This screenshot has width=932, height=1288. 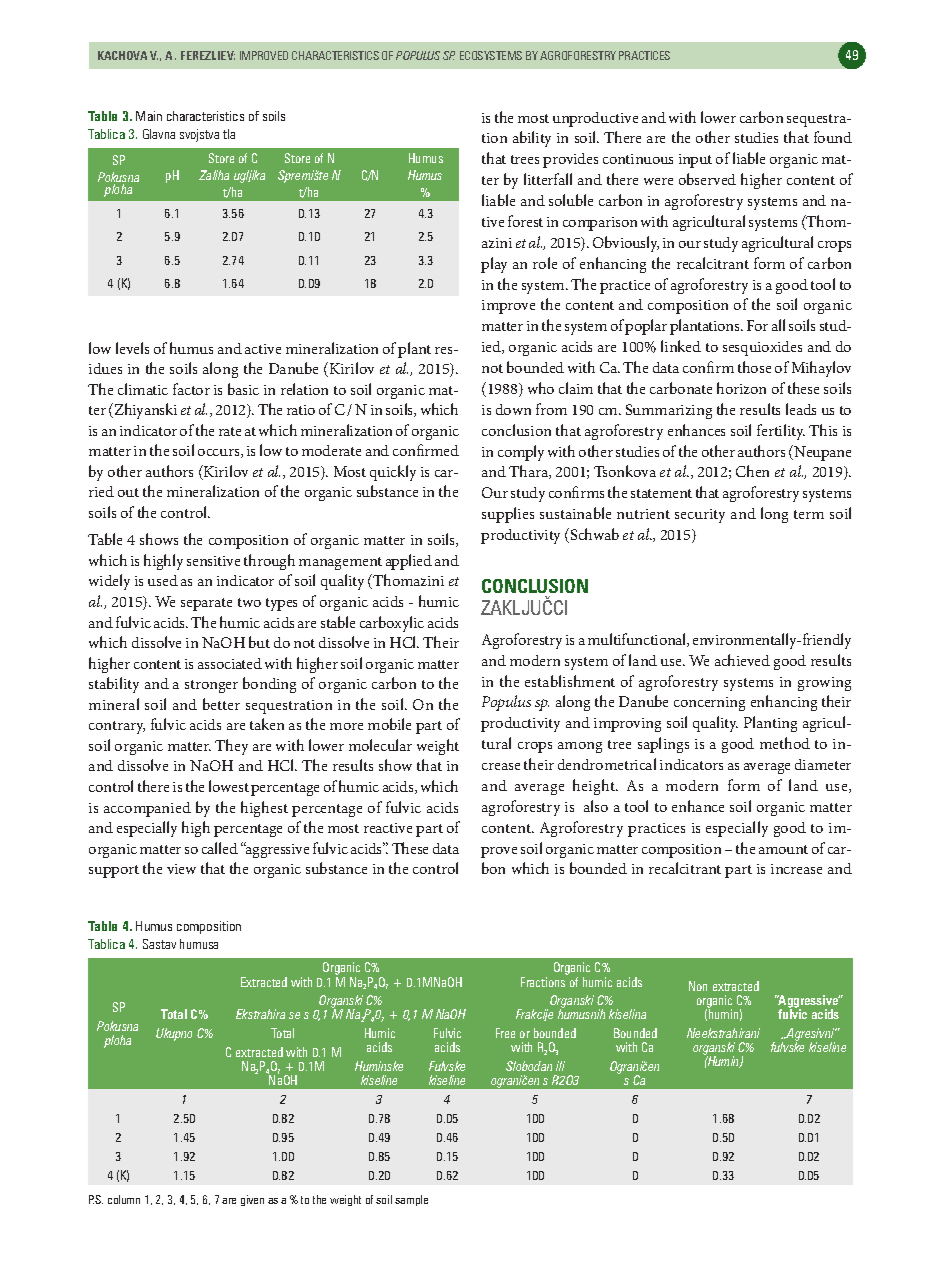 I want to click on input, so click(x=695, y=161).
